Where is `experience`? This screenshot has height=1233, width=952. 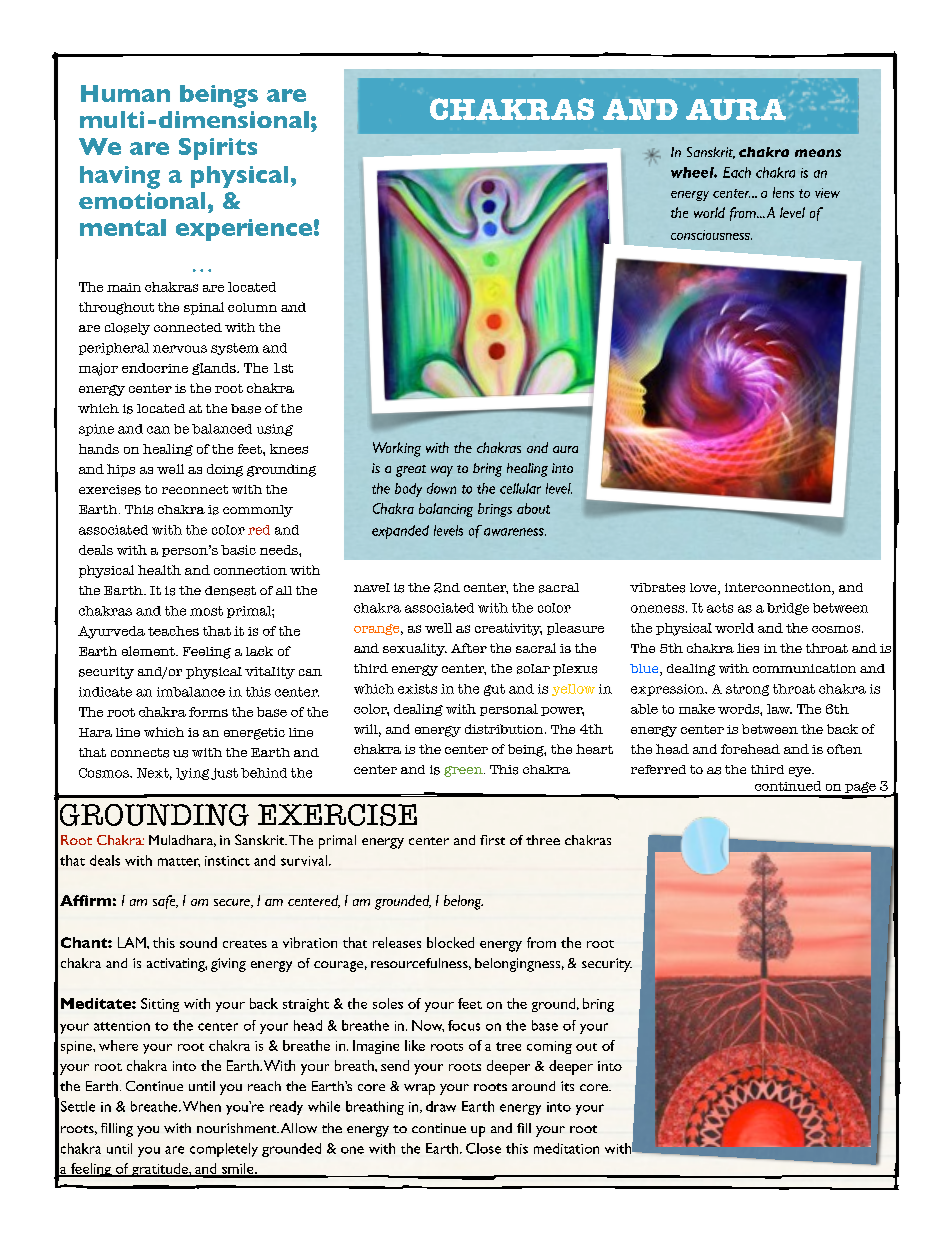 experience is located at coordinates (244, 230).
